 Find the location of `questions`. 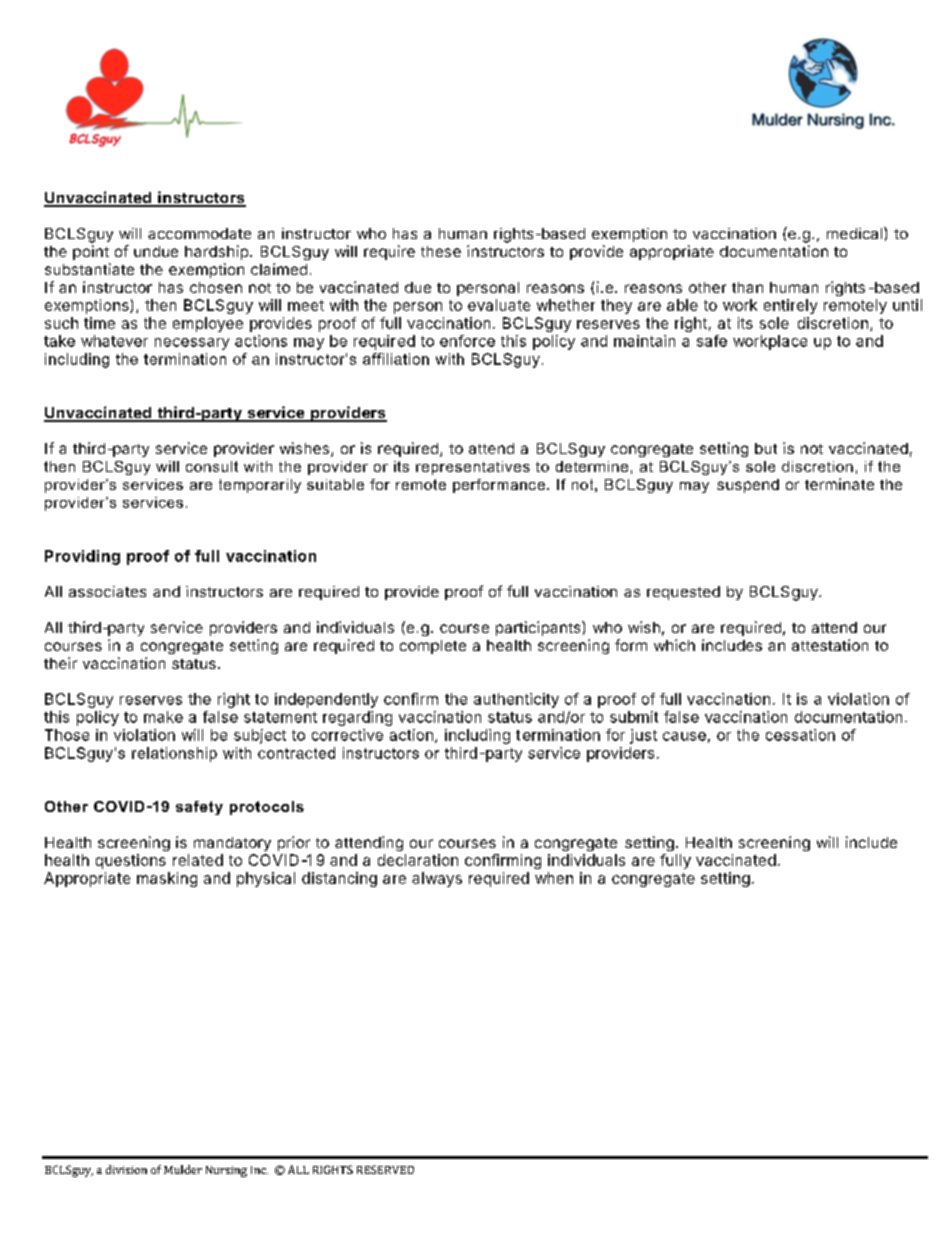

questions is located at coordinates (131, 861).
